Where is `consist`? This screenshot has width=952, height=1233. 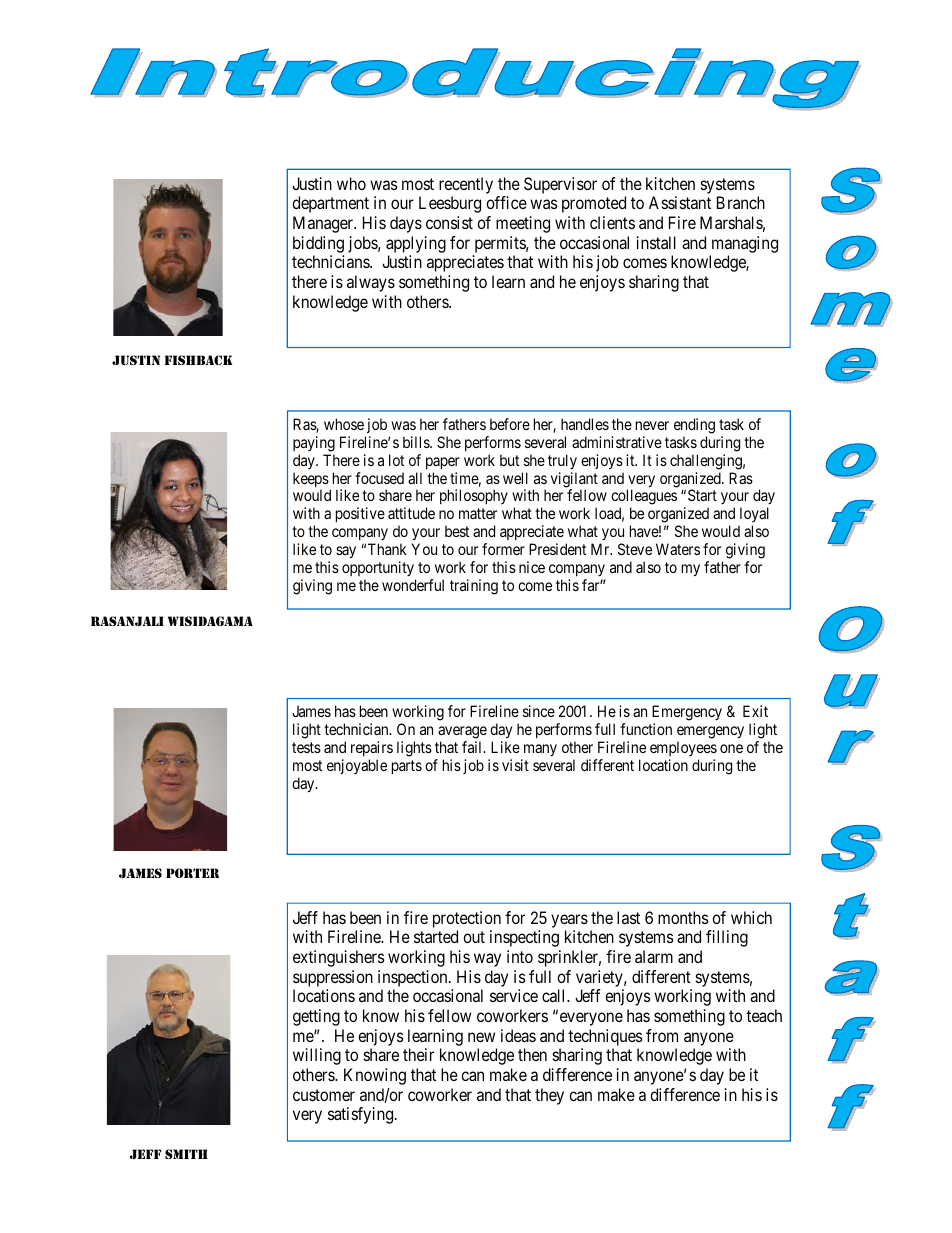 consist is located at coordinates (449, 222).
